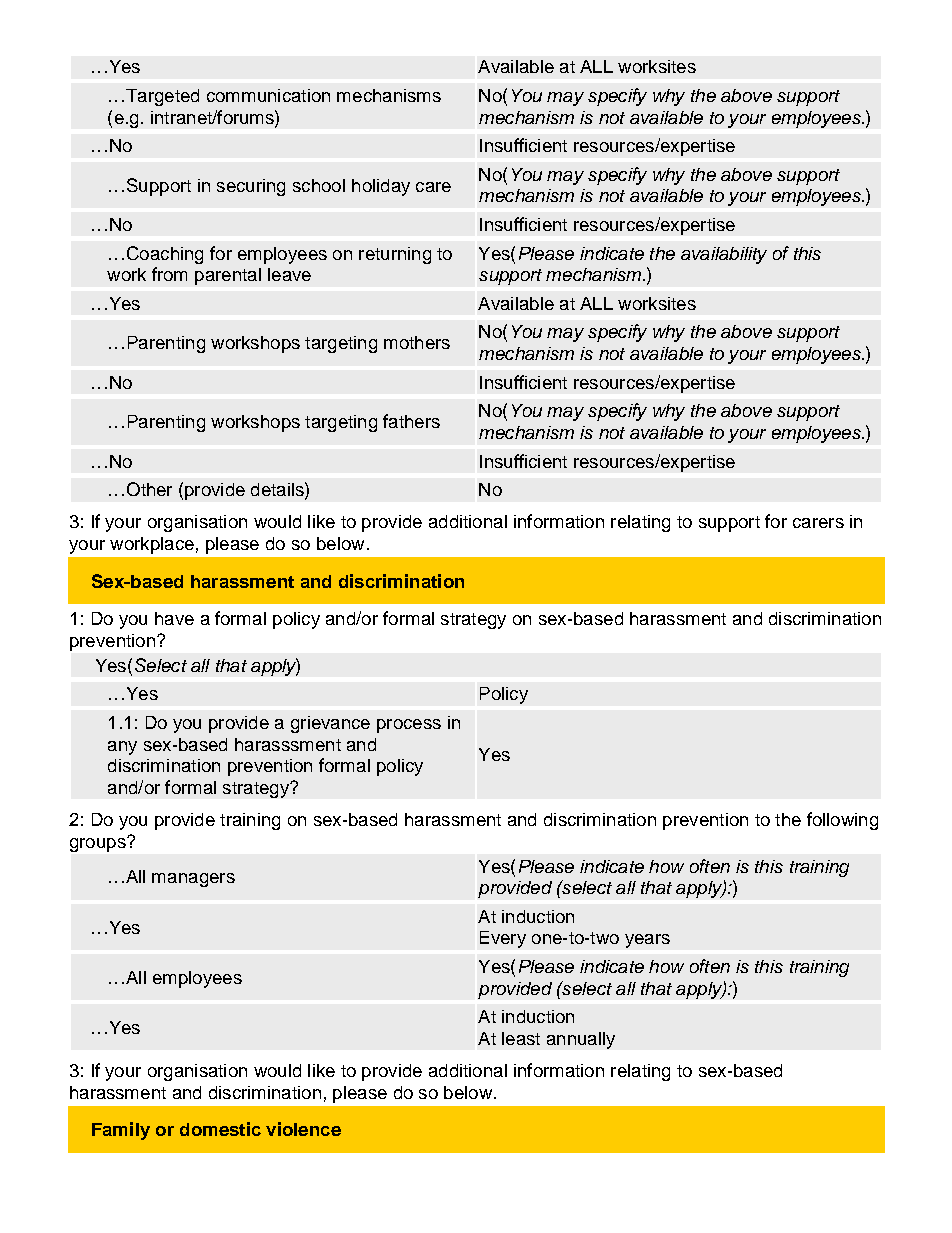 The width and height of the image is (952, 1233). What do you see at coordinates (581, 1040) in the image?
I see `annually` at bounding box center [581, 1040].
